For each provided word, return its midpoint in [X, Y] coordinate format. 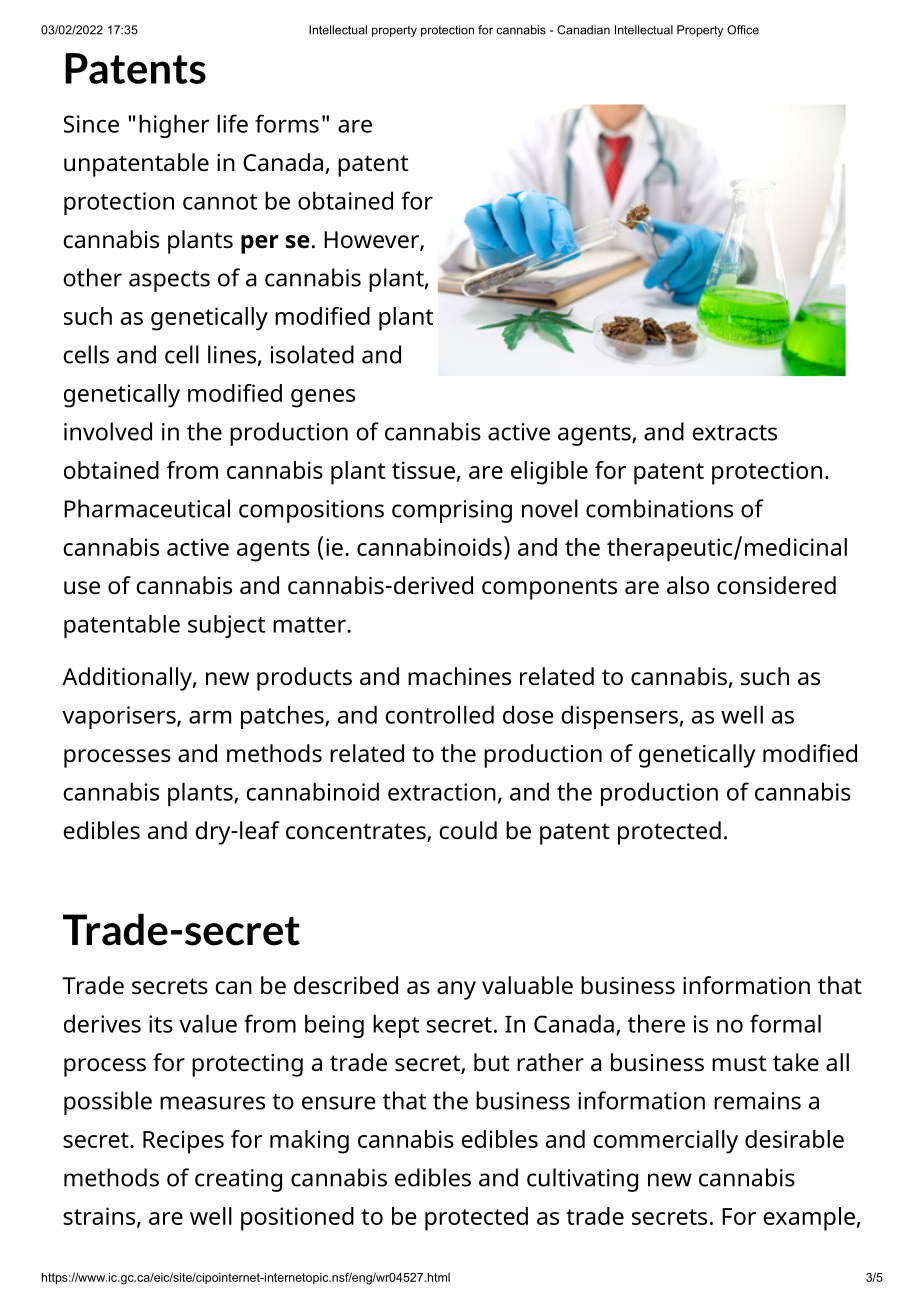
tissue [423, 470]
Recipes [183, 1142]
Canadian [583, 30]
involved [108, 431]
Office [743, 30]
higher [174, 126]
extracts [735, 433]
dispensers [619, 717]
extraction [442, 792]
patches [283, 717]
